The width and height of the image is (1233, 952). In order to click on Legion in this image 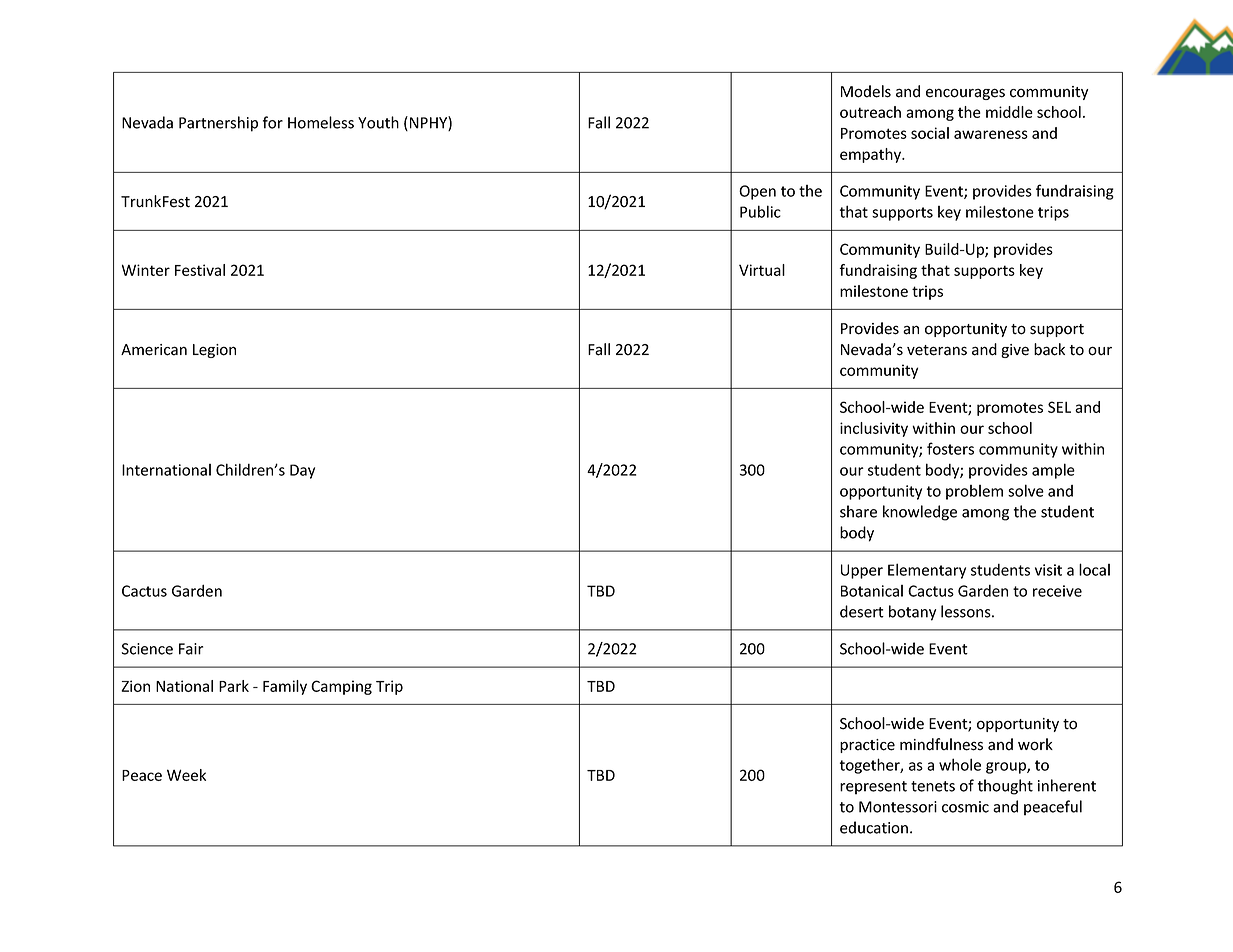, I will do `click(214, 351)`.
